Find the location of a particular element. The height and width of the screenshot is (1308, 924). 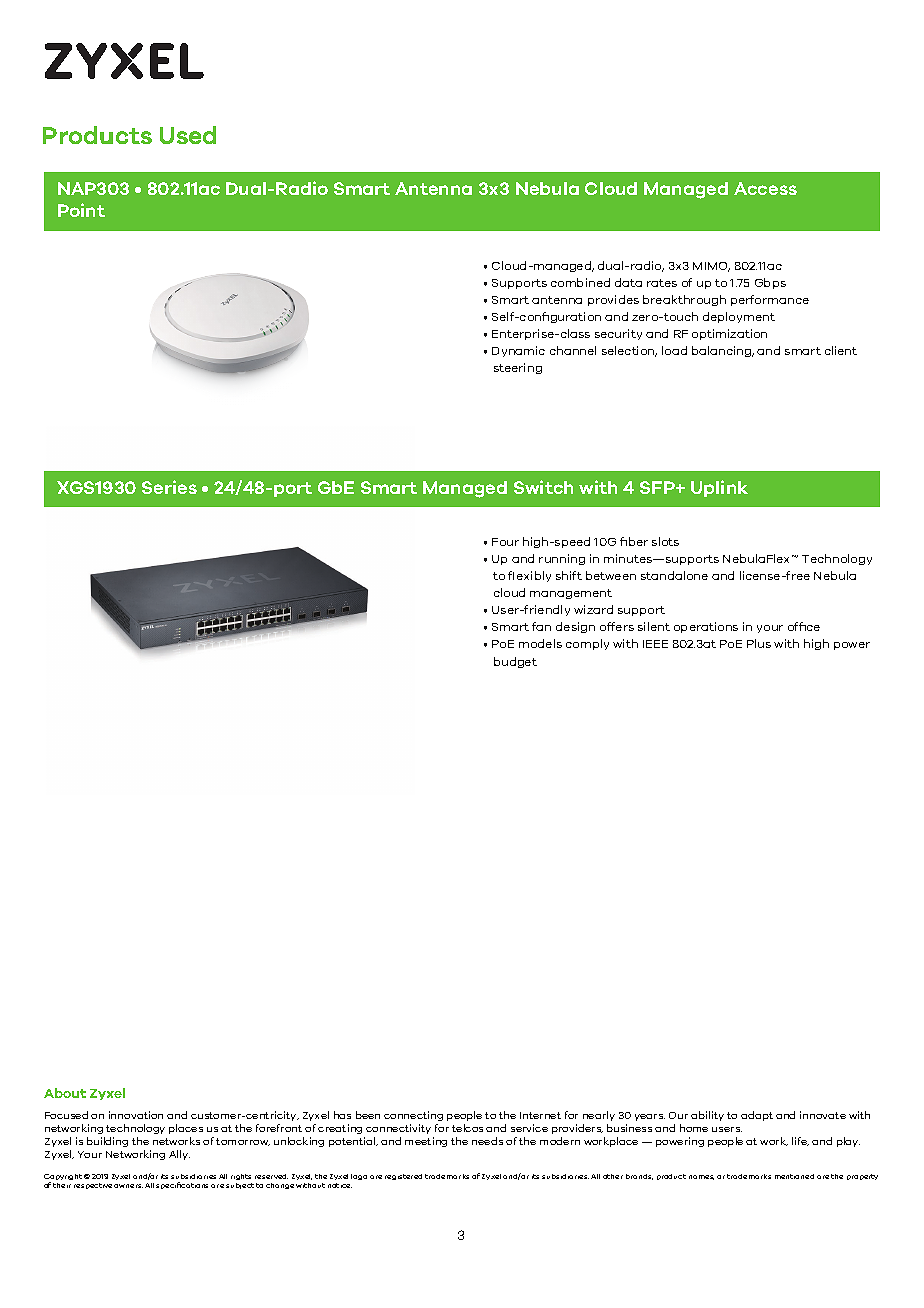

budget is located at coordinates (515, 662).
